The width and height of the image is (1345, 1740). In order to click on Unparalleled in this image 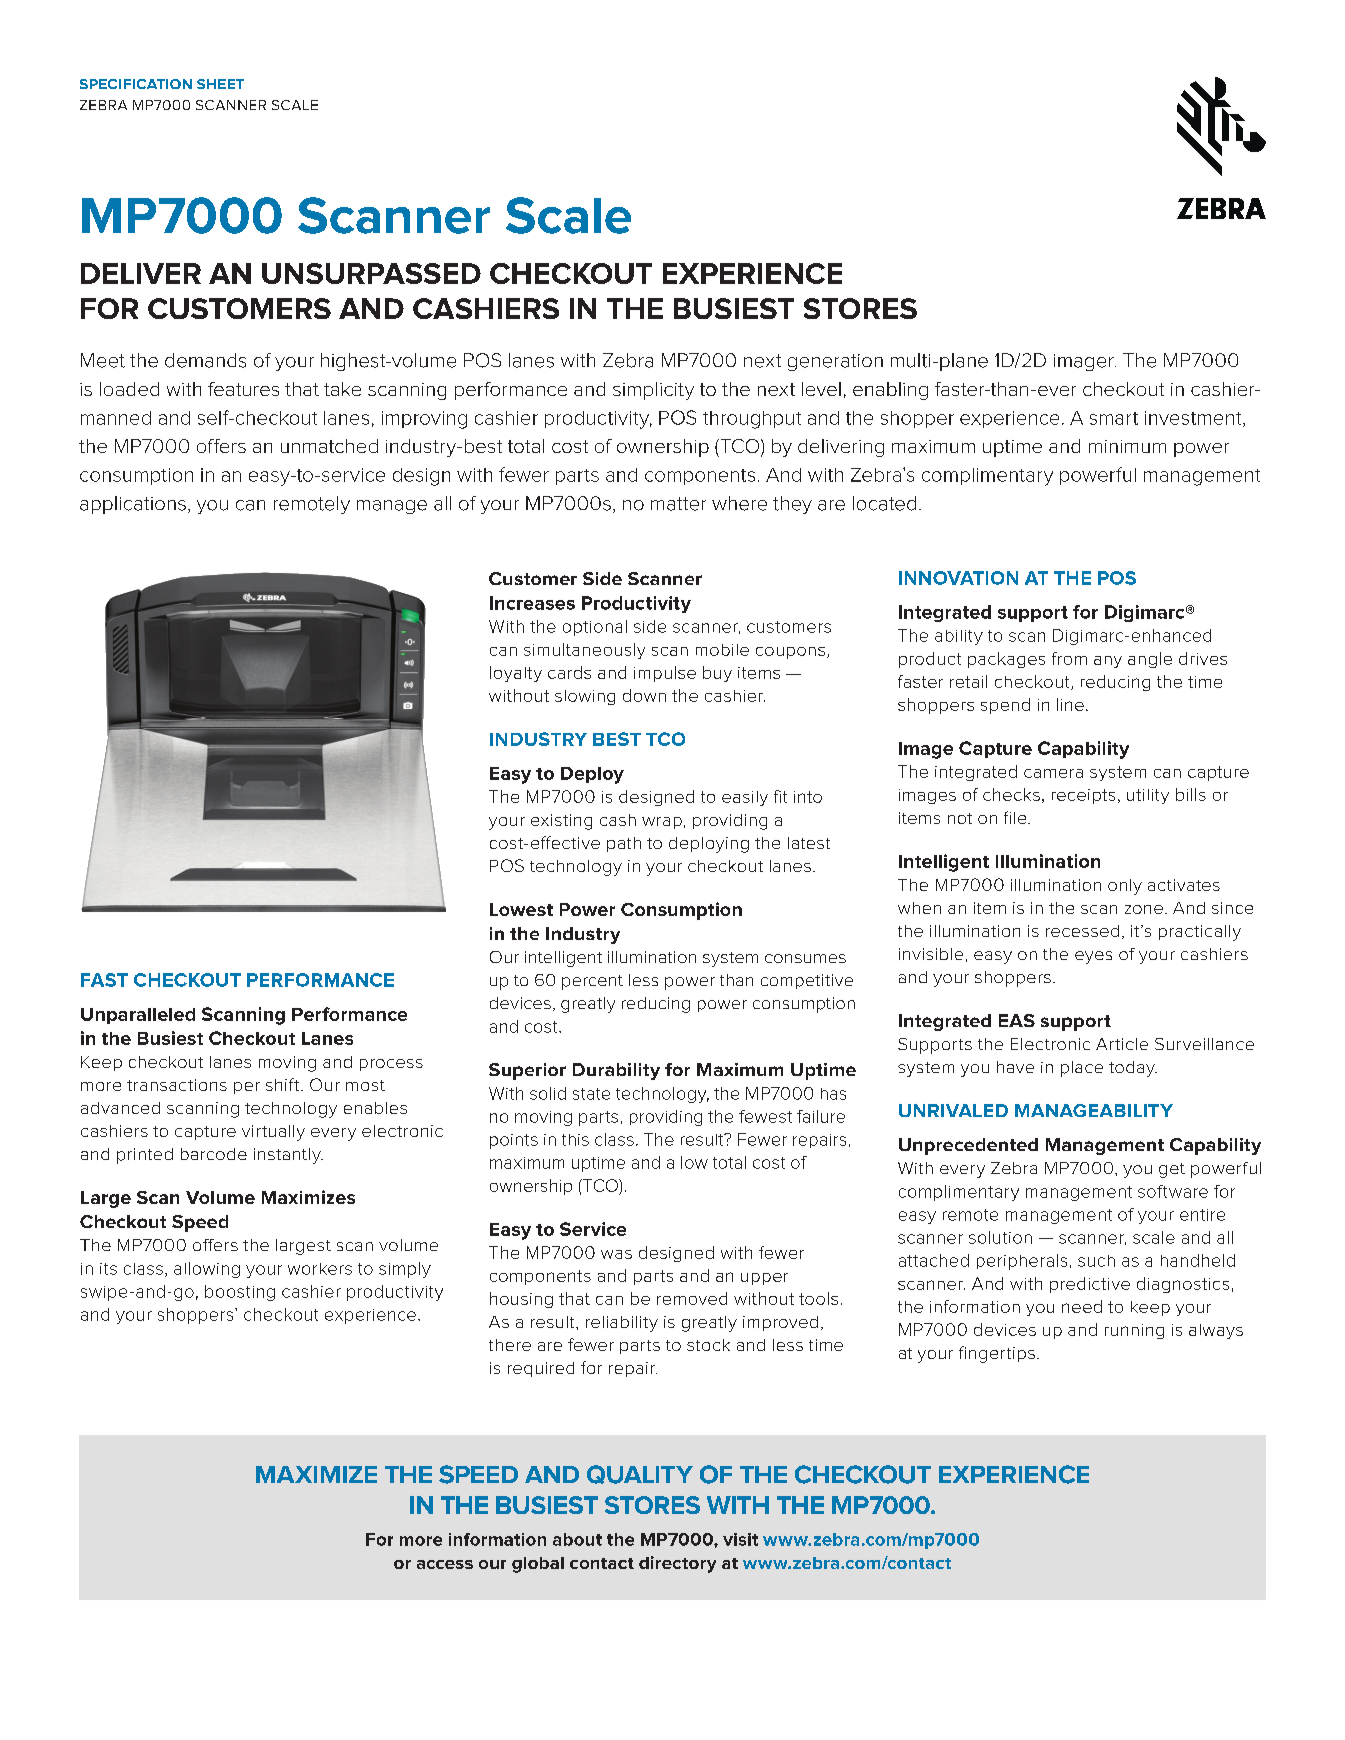, I will do `click(138, 1016)`.
